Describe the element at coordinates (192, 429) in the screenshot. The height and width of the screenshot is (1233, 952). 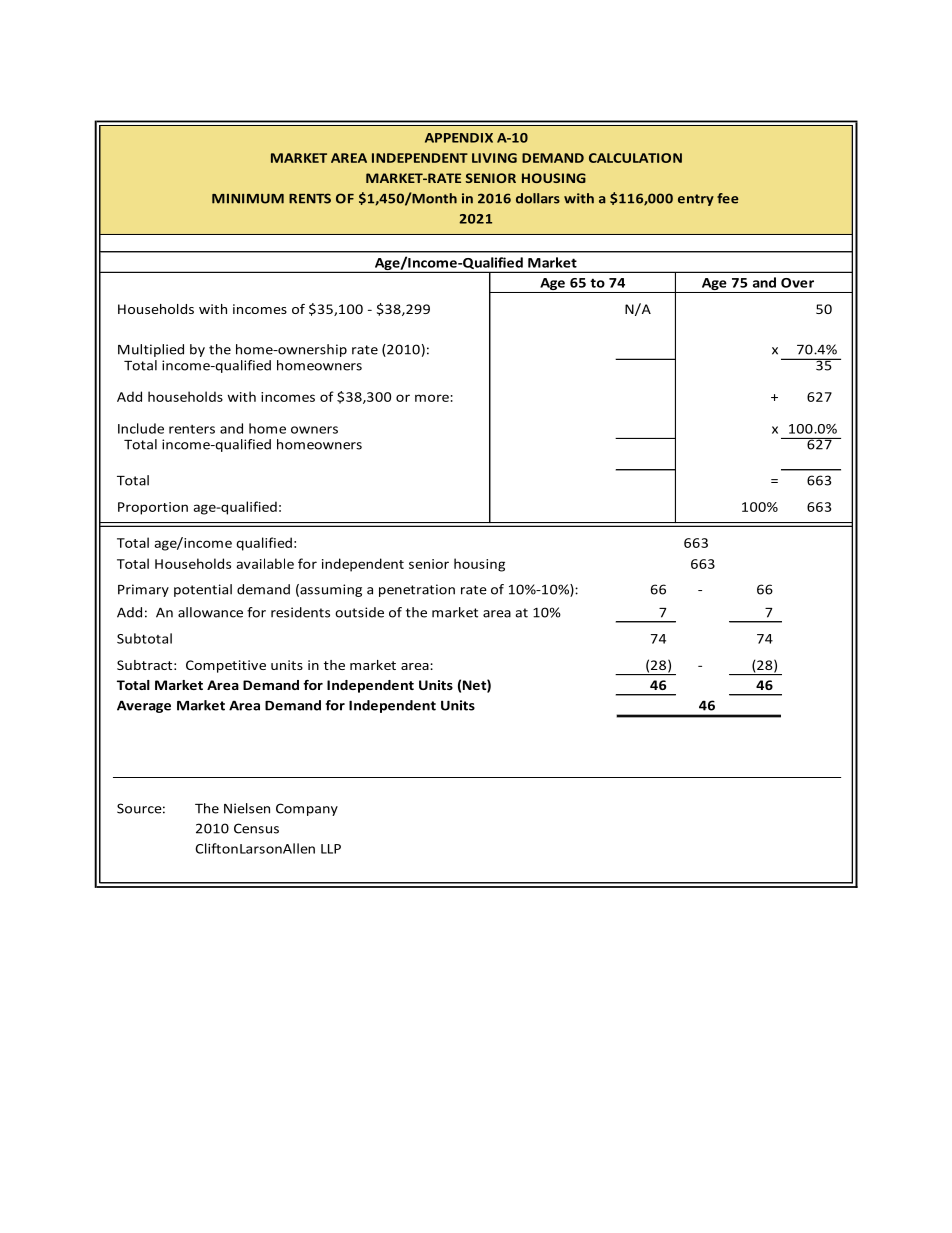
I see `renters` at that location.
